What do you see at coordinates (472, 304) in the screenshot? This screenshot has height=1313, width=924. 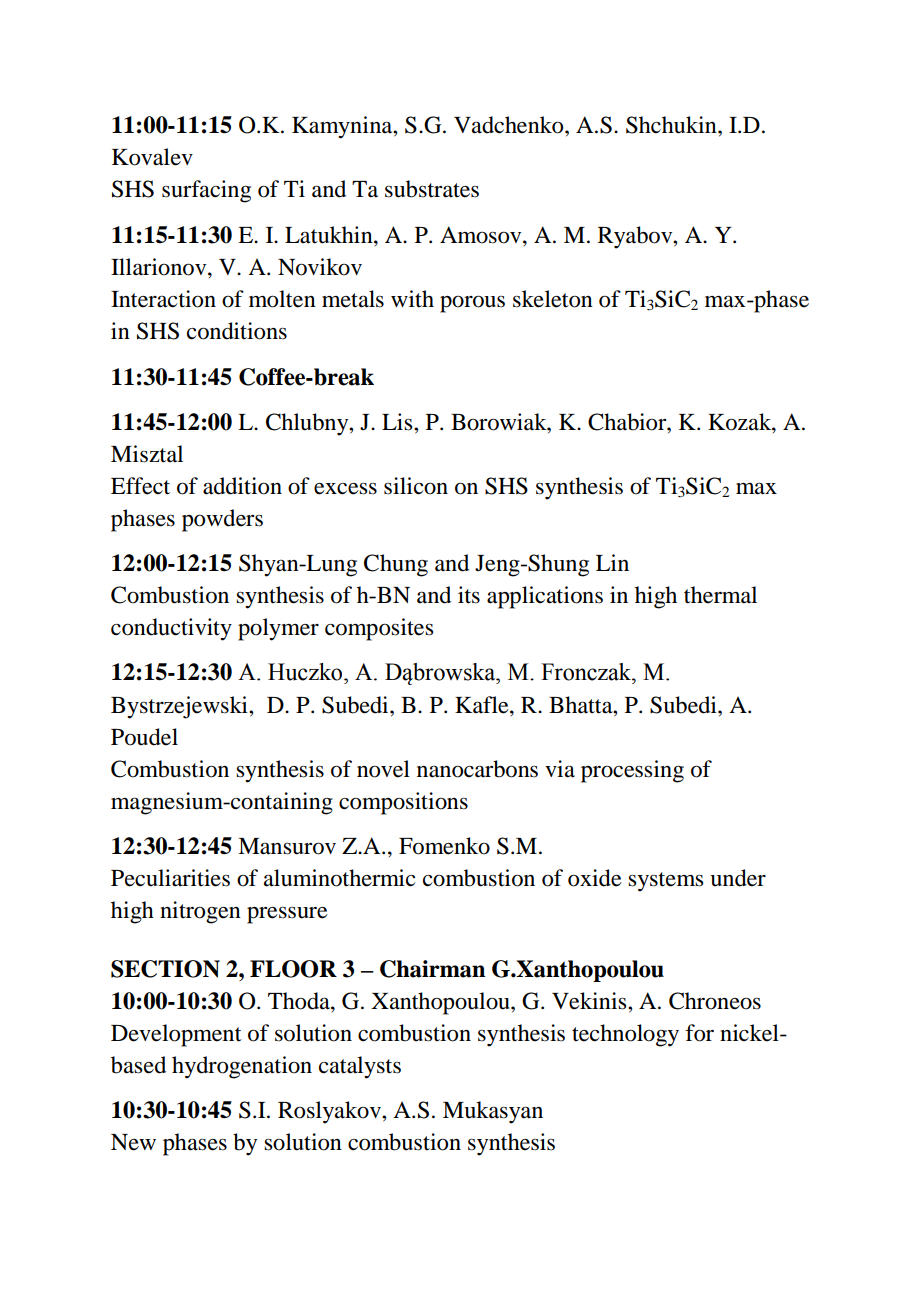 I see `porous` at bounding box center [472, 304].
